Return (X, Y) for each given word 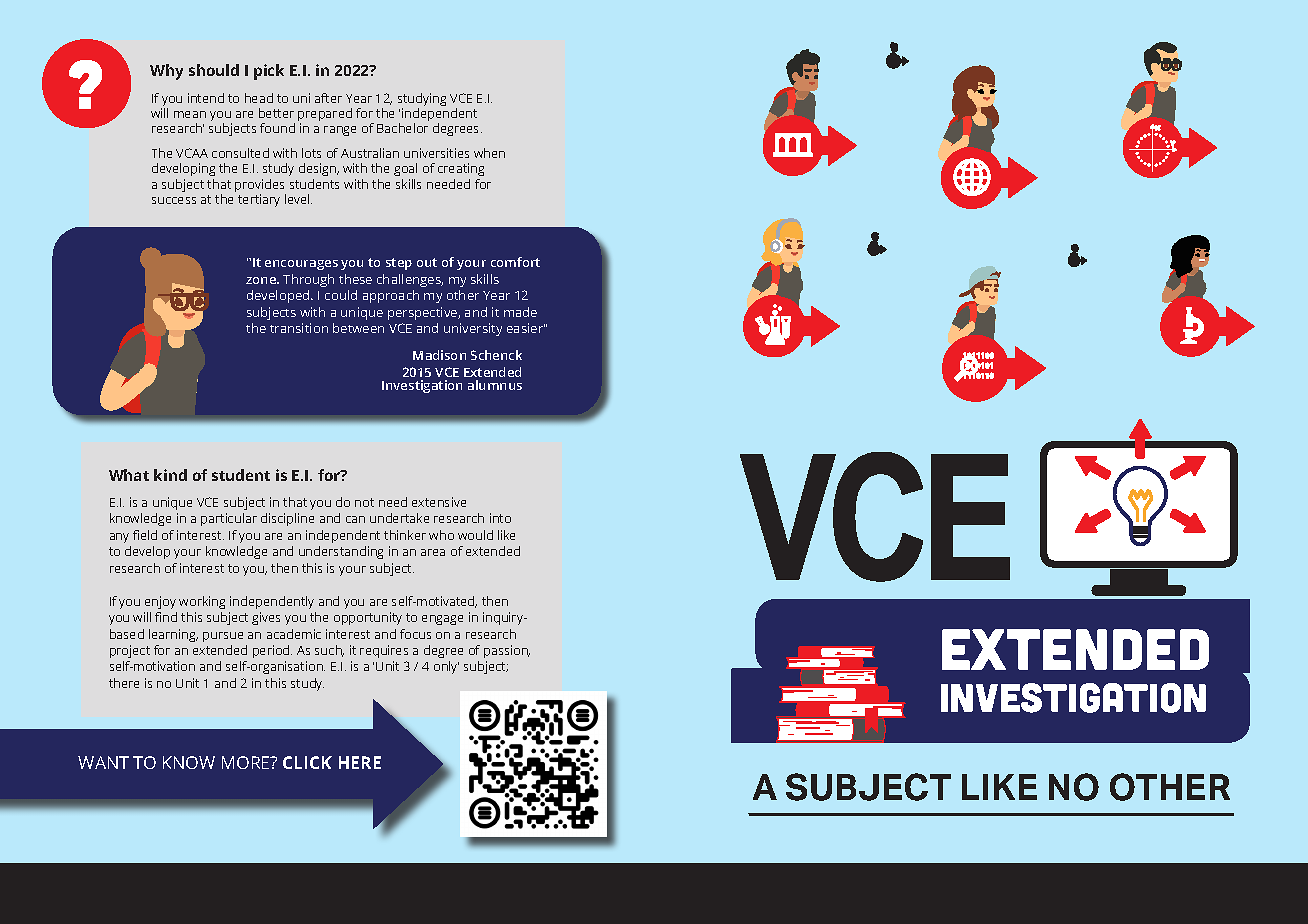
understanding (341, 552)
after (328, 98)
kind (170, 475)
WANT (103, 762)
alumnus (495, 385)
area (433, 552)
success (174, 200)
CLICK (307, 762)
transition (299, 328)
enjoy (160, 602)
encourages (301, 265)
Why (166, 72)
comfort (515, 262)
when (489, 153)
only (446, 667)
